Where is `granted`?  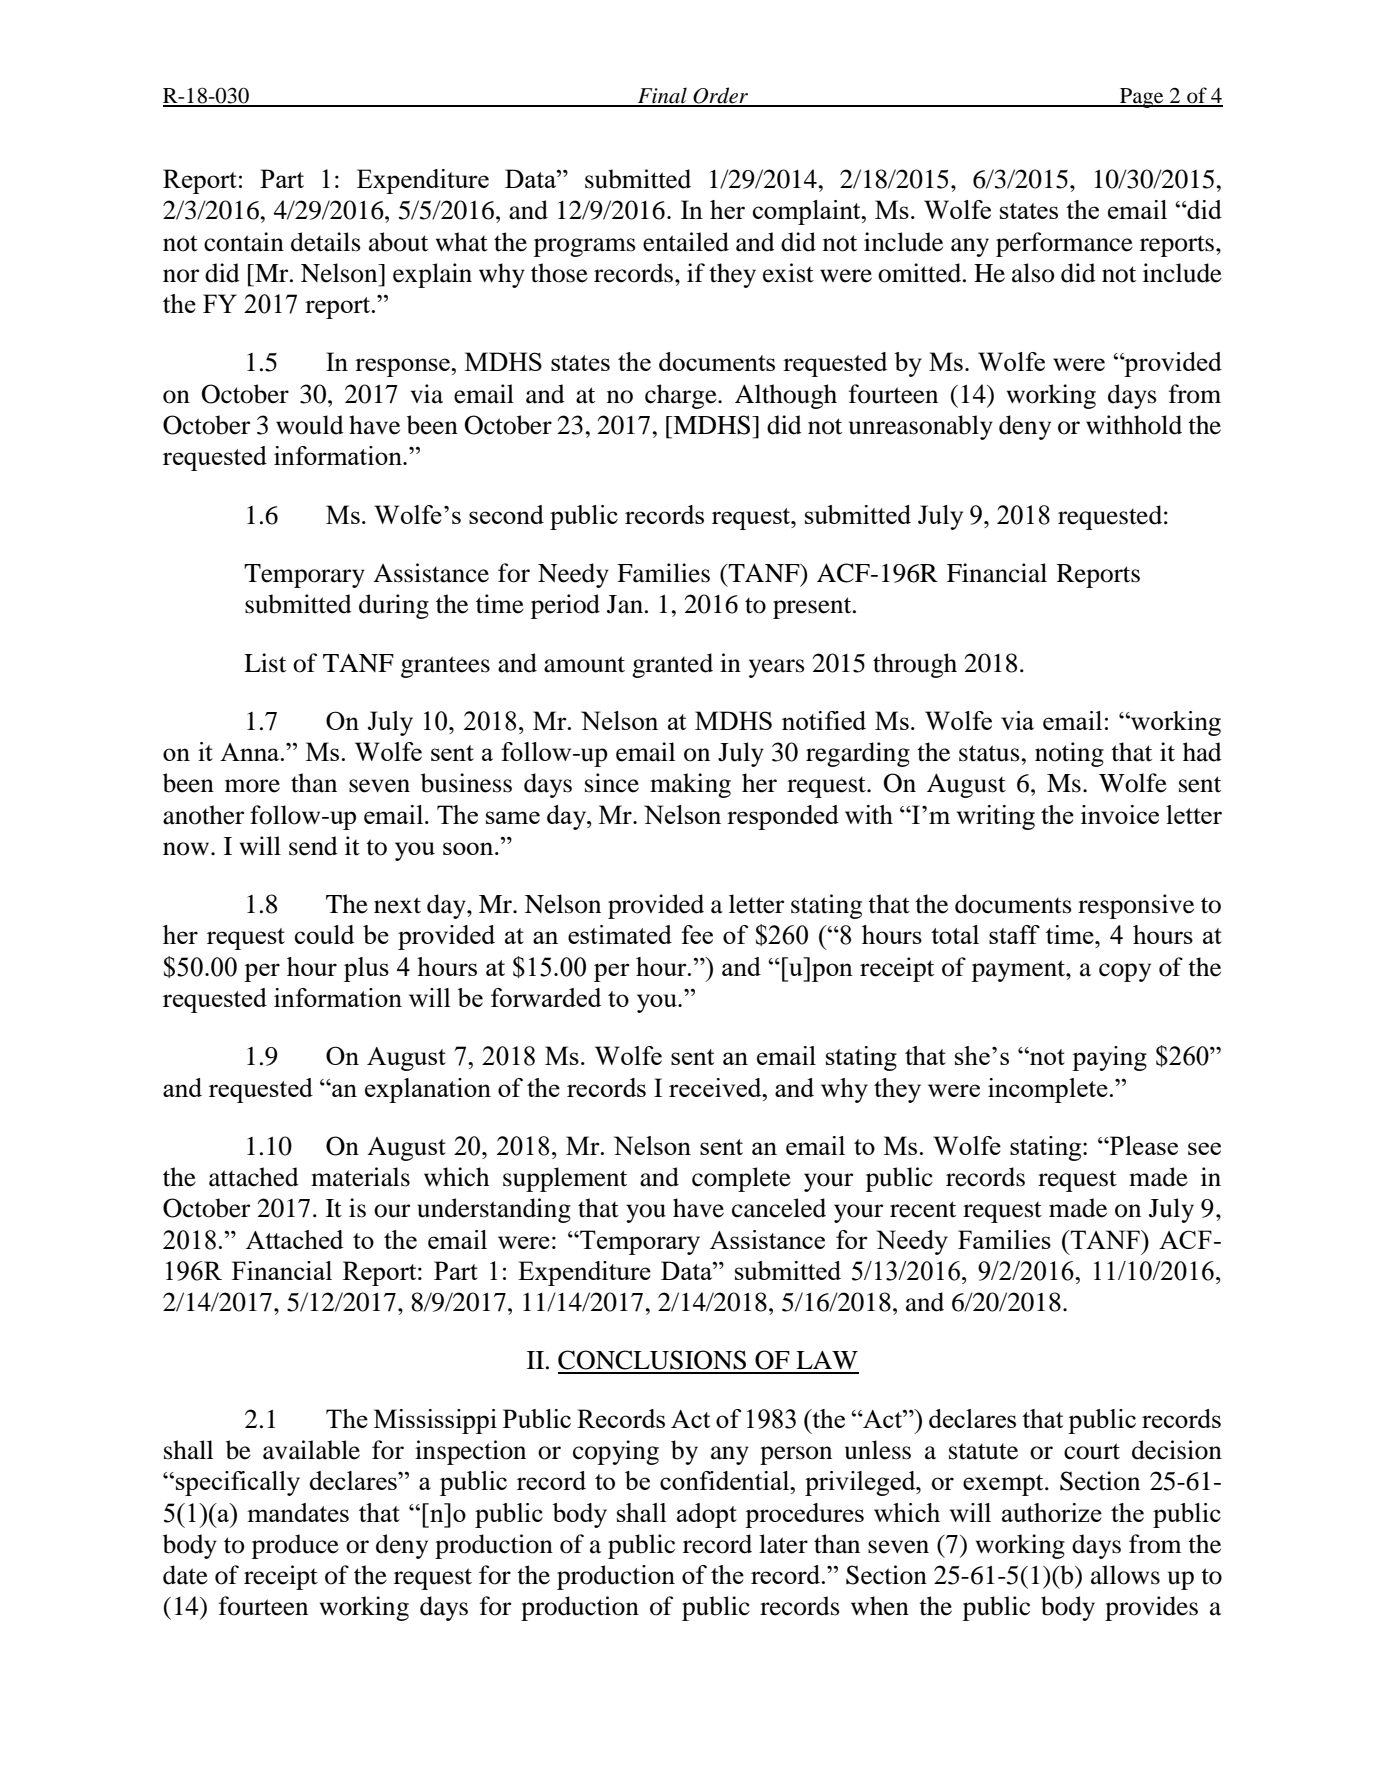
granted is located at coordinates (672, 665).
